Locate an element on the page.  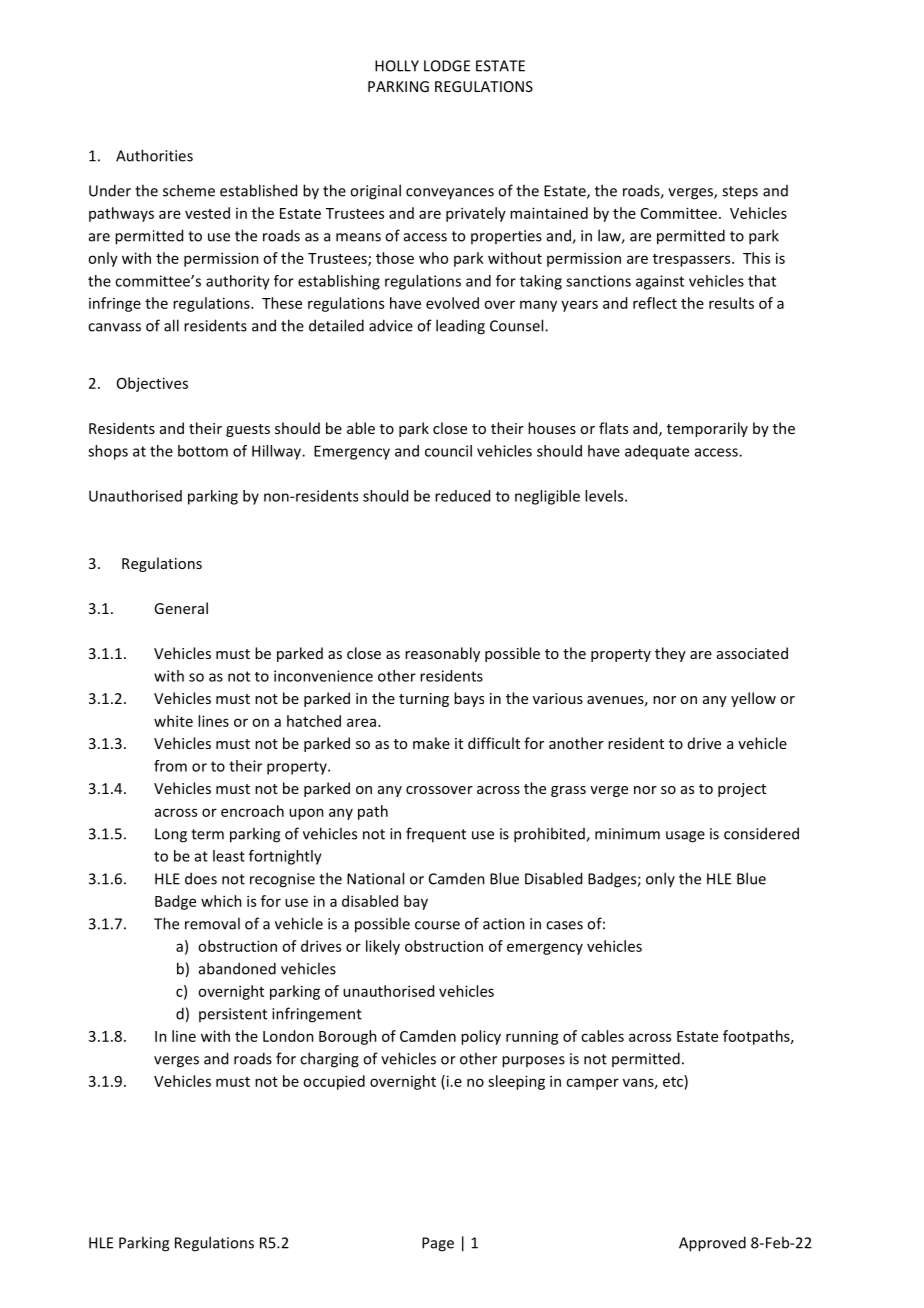
General is located at coordinates (181, 608).
